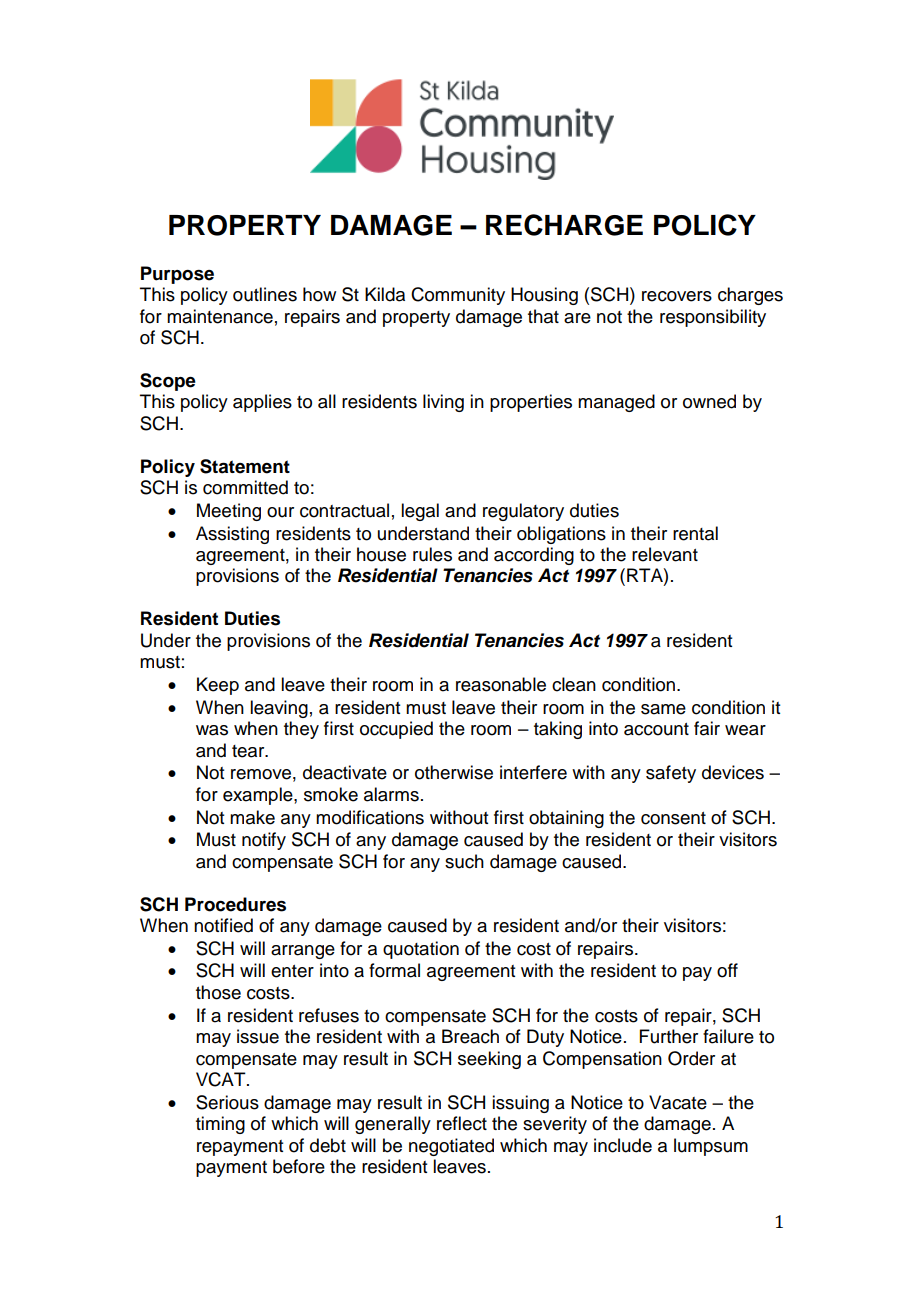 Image resolution: width=924 pixels, height=1309 pixels. What do you see at coordinates (220, 1125) in the document?
I see `timing` at bounding box center [220, 1125].
